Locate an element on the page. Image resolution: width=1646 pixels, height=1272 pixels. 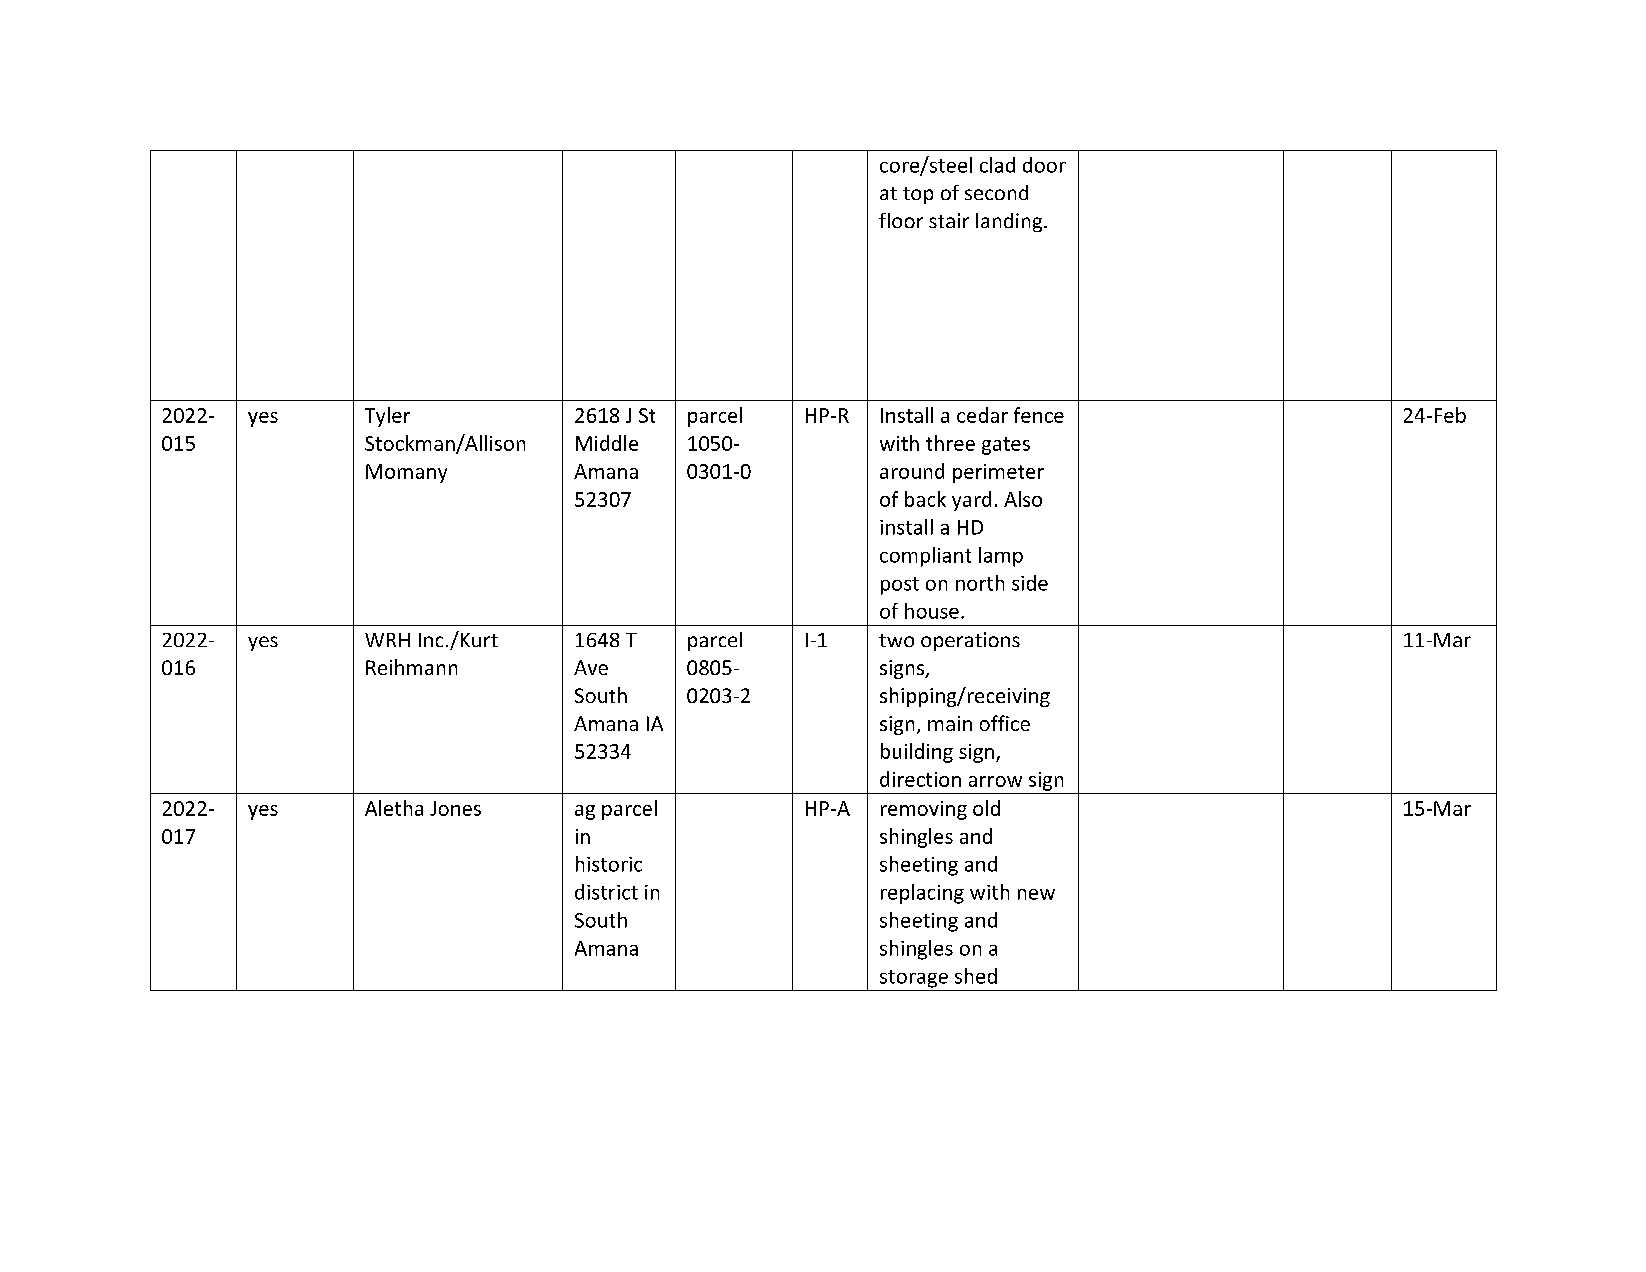
fence is located at coordinates (1039, 415).
